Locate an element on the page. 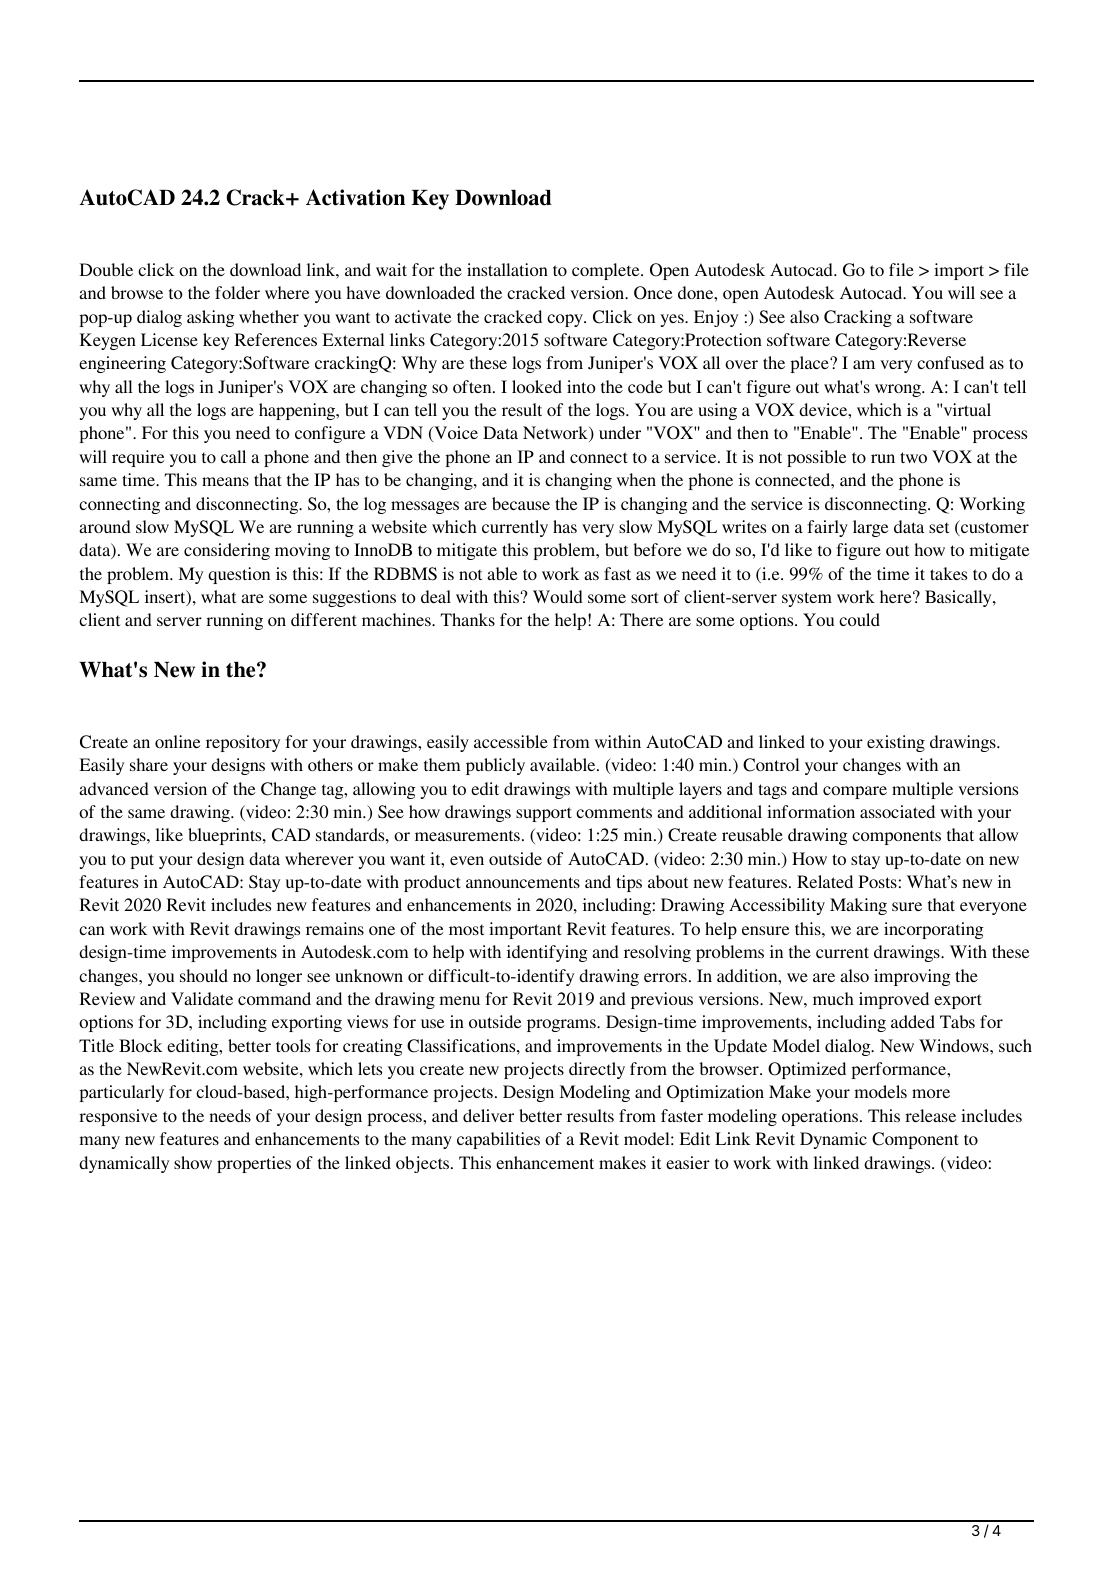  should is located at coordinates (204, 975).
